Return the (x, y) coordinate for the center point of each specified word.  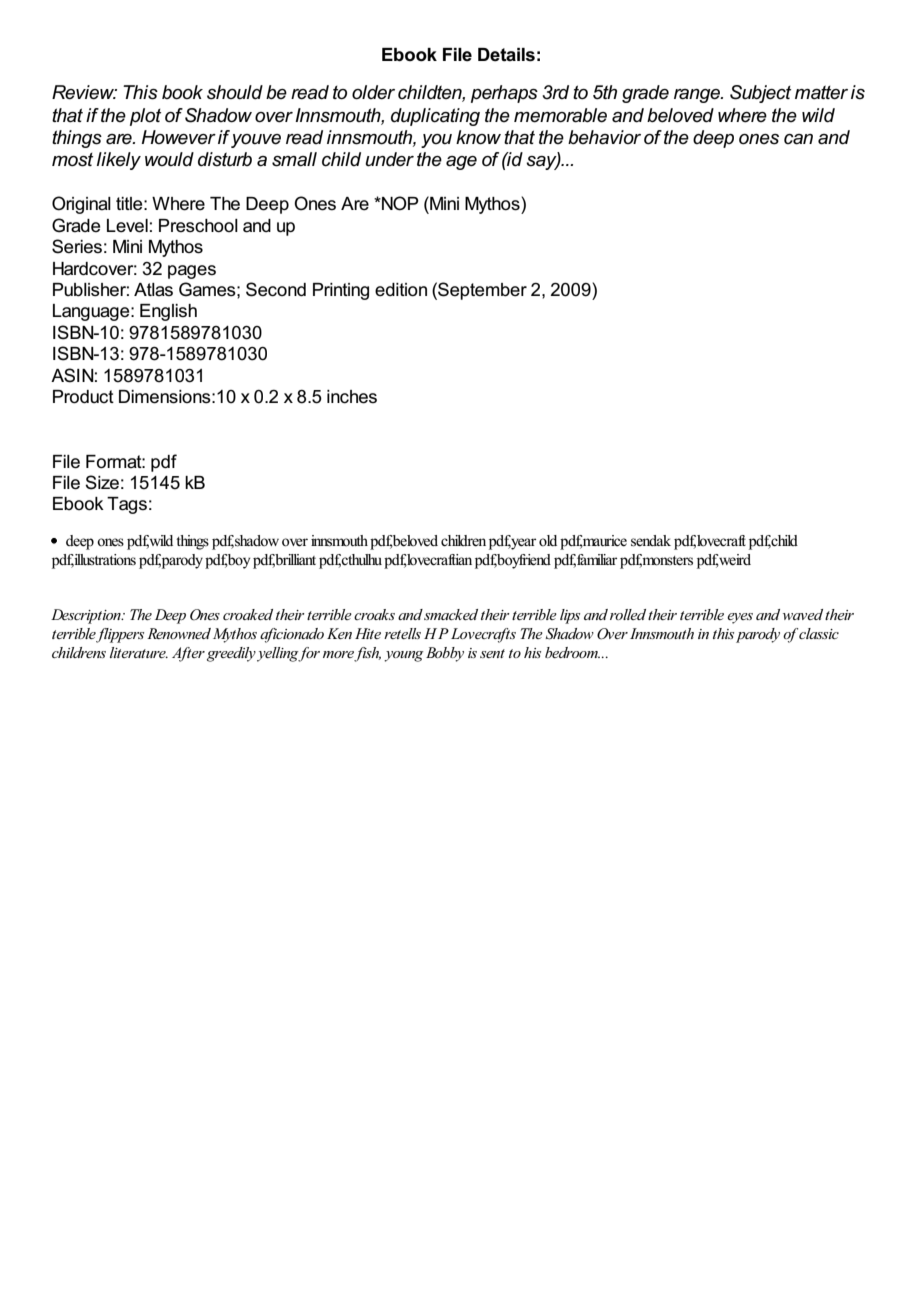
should (235, 92)
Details (506, 55)
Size (102, 482)
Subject (760, 94)
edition (401, 290)
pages (192, 272)
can (798, 139)
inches (352, 397)
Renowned (179, 633)
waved (803, 614)
